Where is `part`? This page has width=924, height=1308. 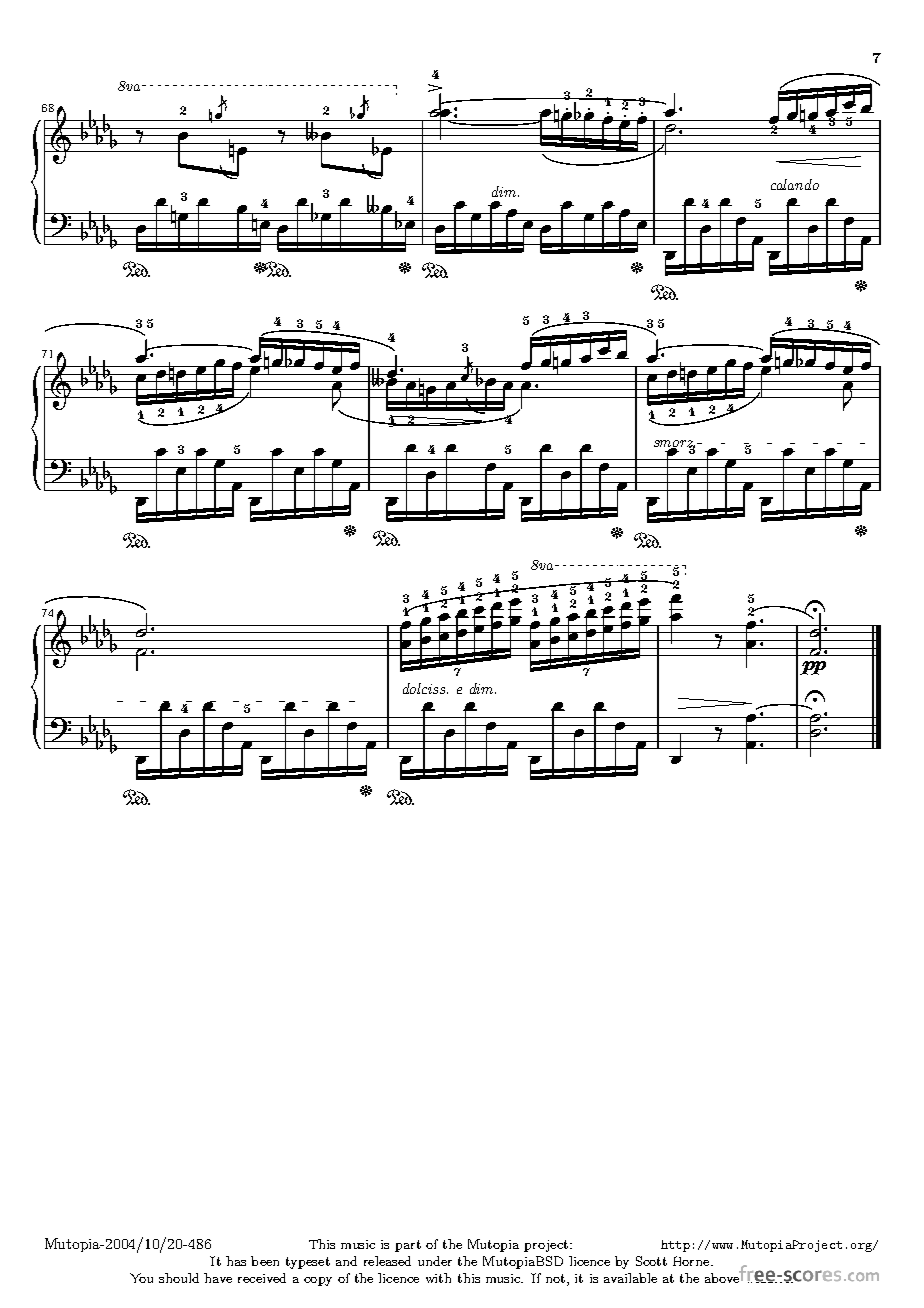 part is located at coordinates (408, 1246).
